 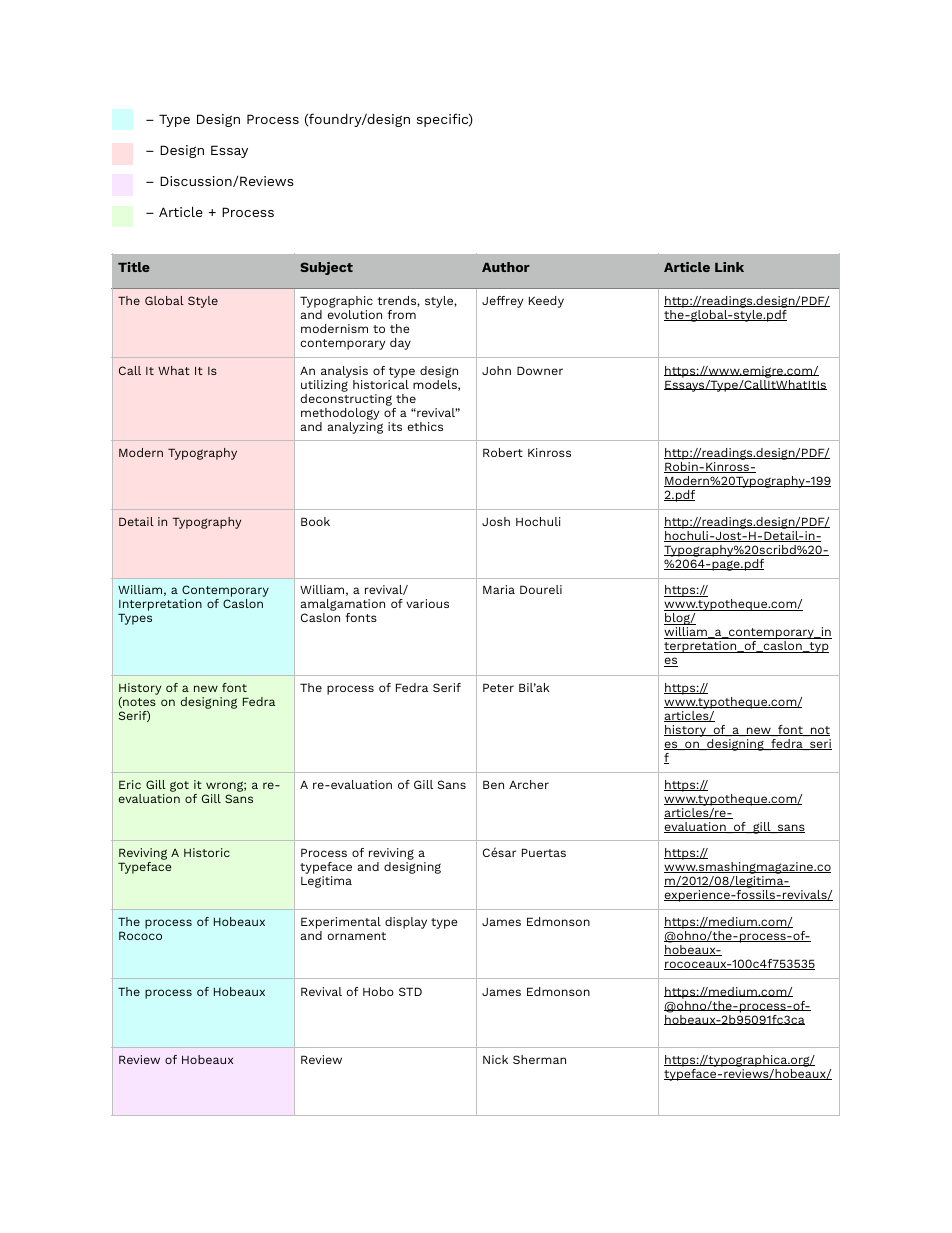 I want to click on Title, so click(x=134, y=267).
